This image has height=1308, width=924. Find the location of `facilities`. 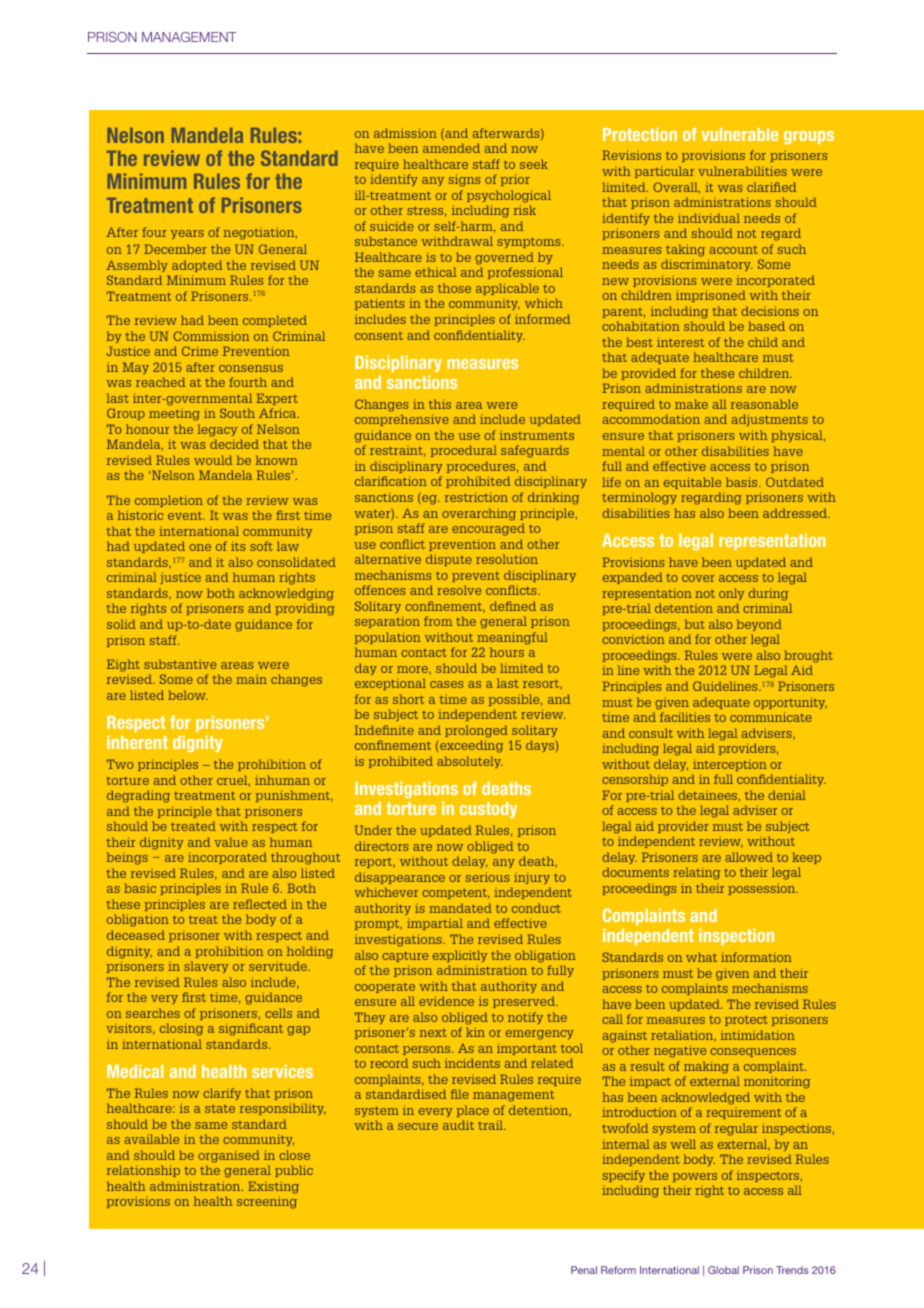

facilities is located at coordinates (685, 717).
